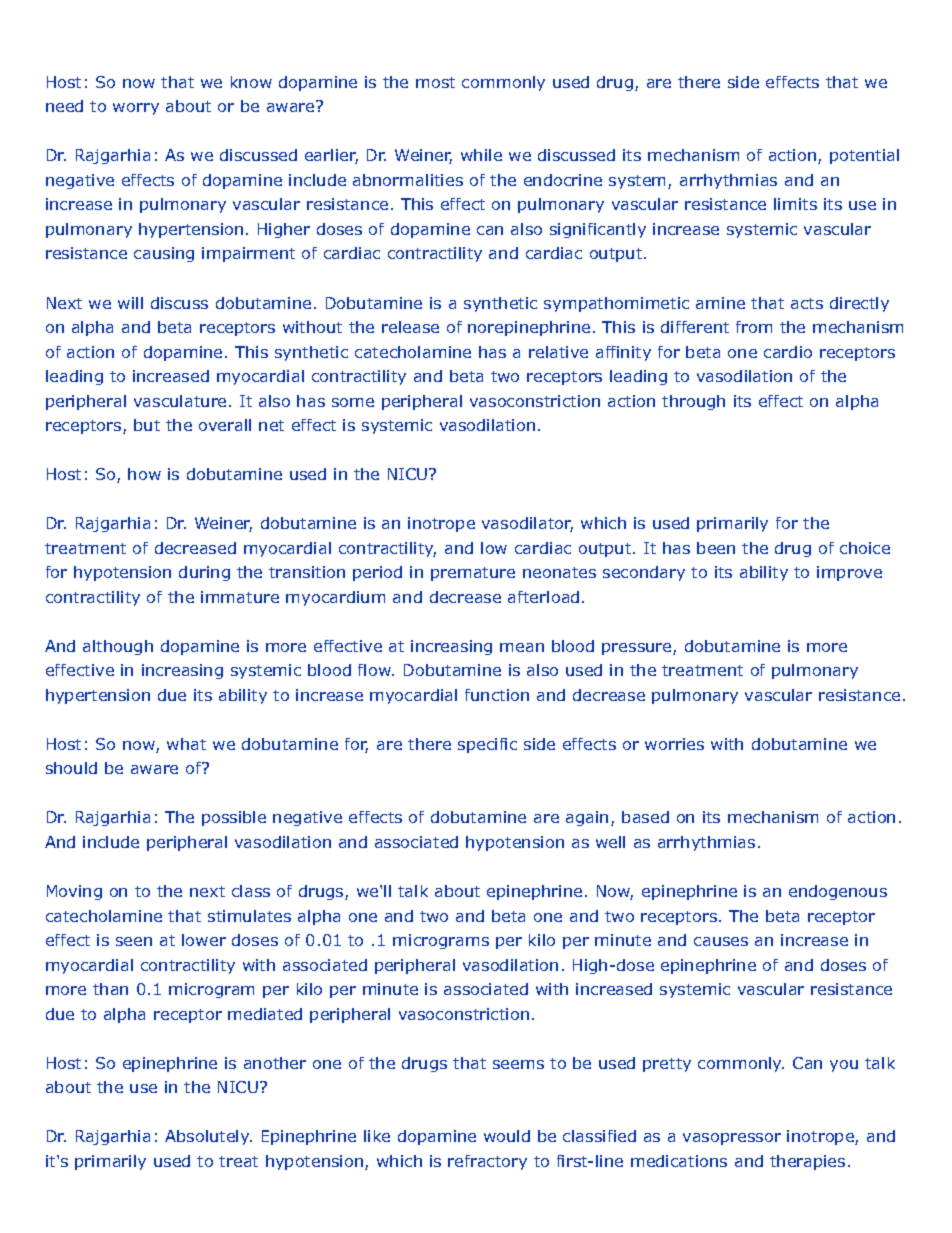  I want to click on improve, so click(849, 573).
